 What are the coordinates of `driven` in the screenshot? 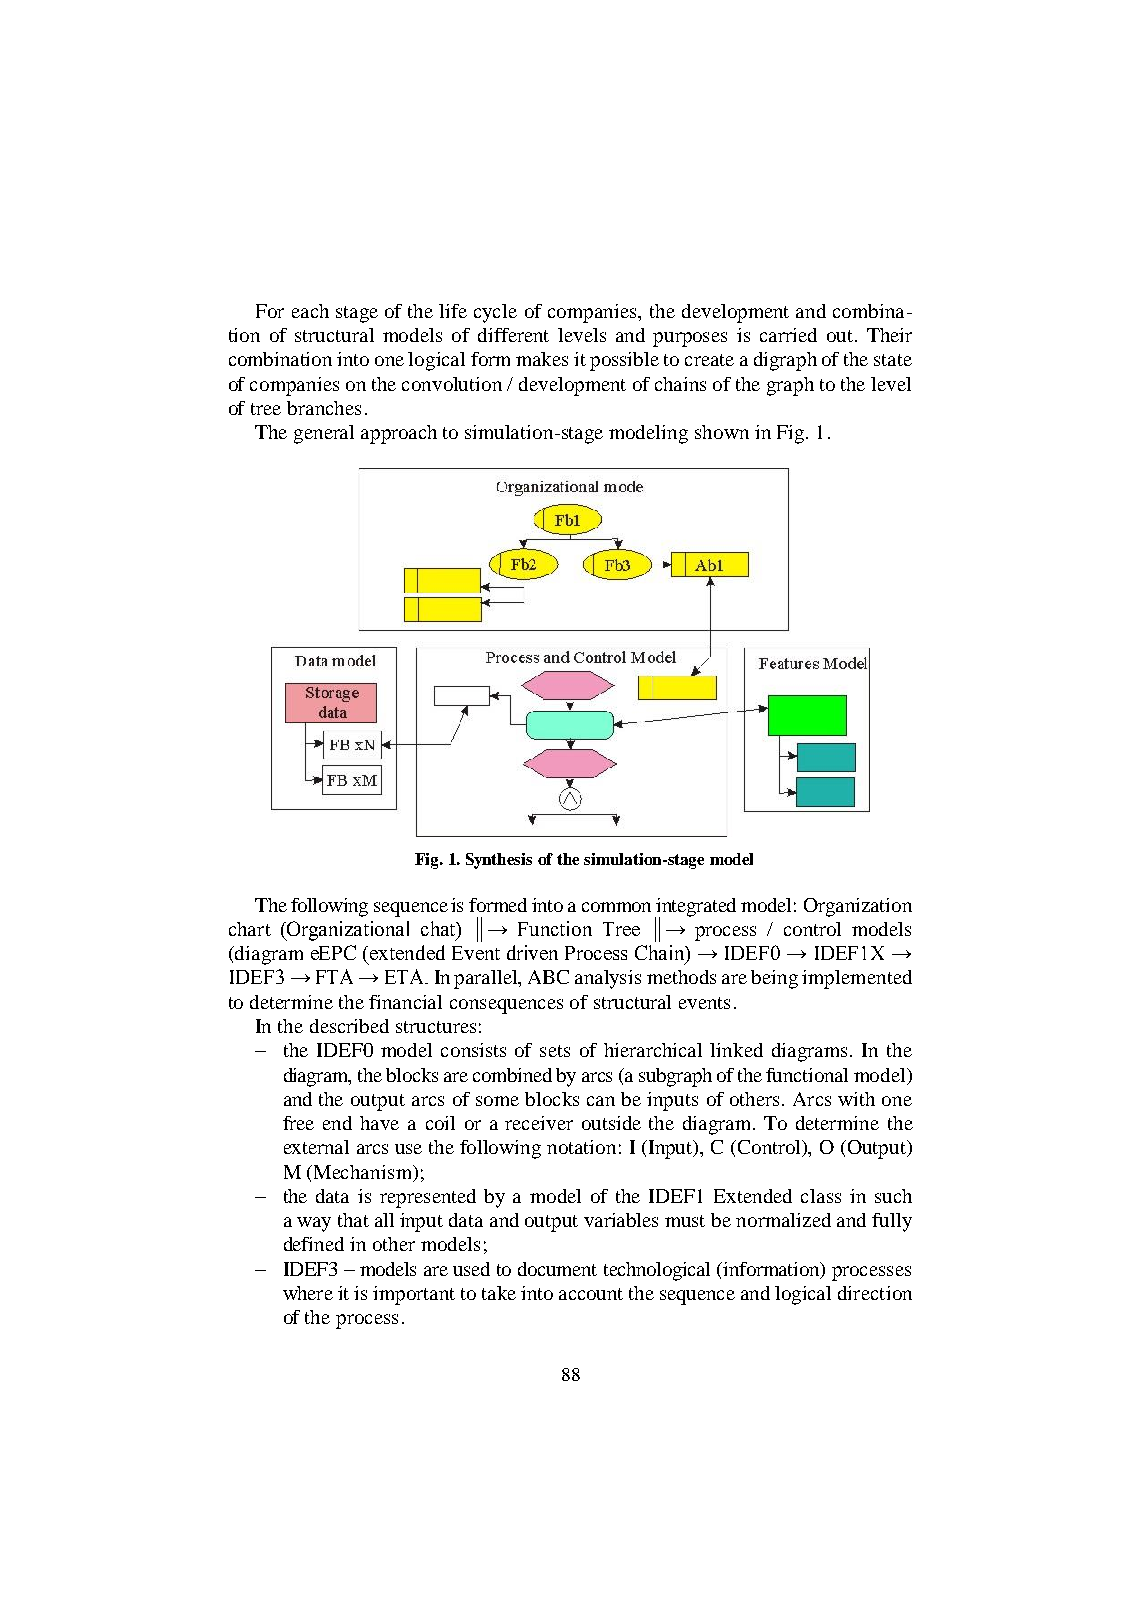 It's located at (532, 952).
